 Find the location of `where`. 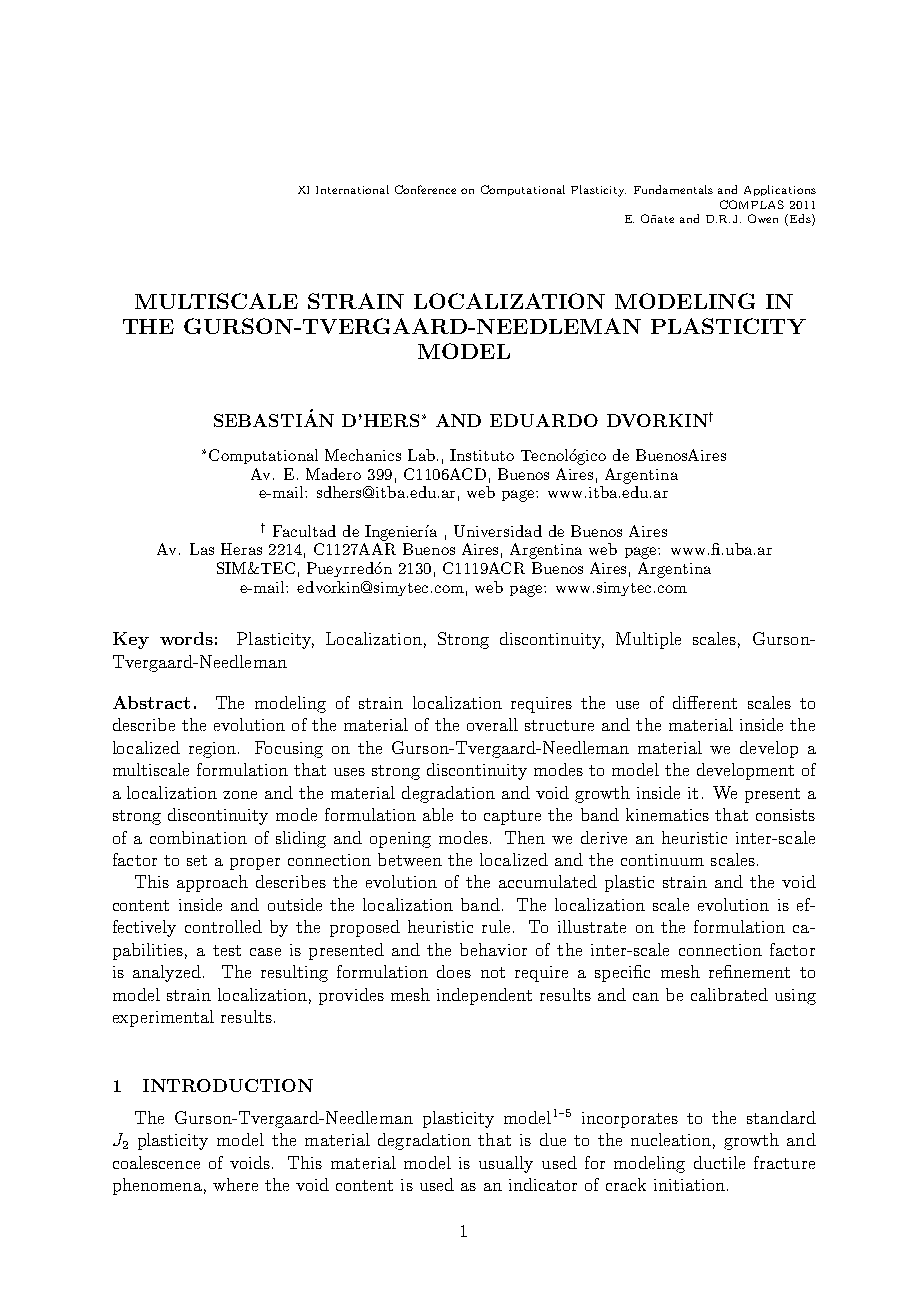

where is located at coordinates (235, 1184).
